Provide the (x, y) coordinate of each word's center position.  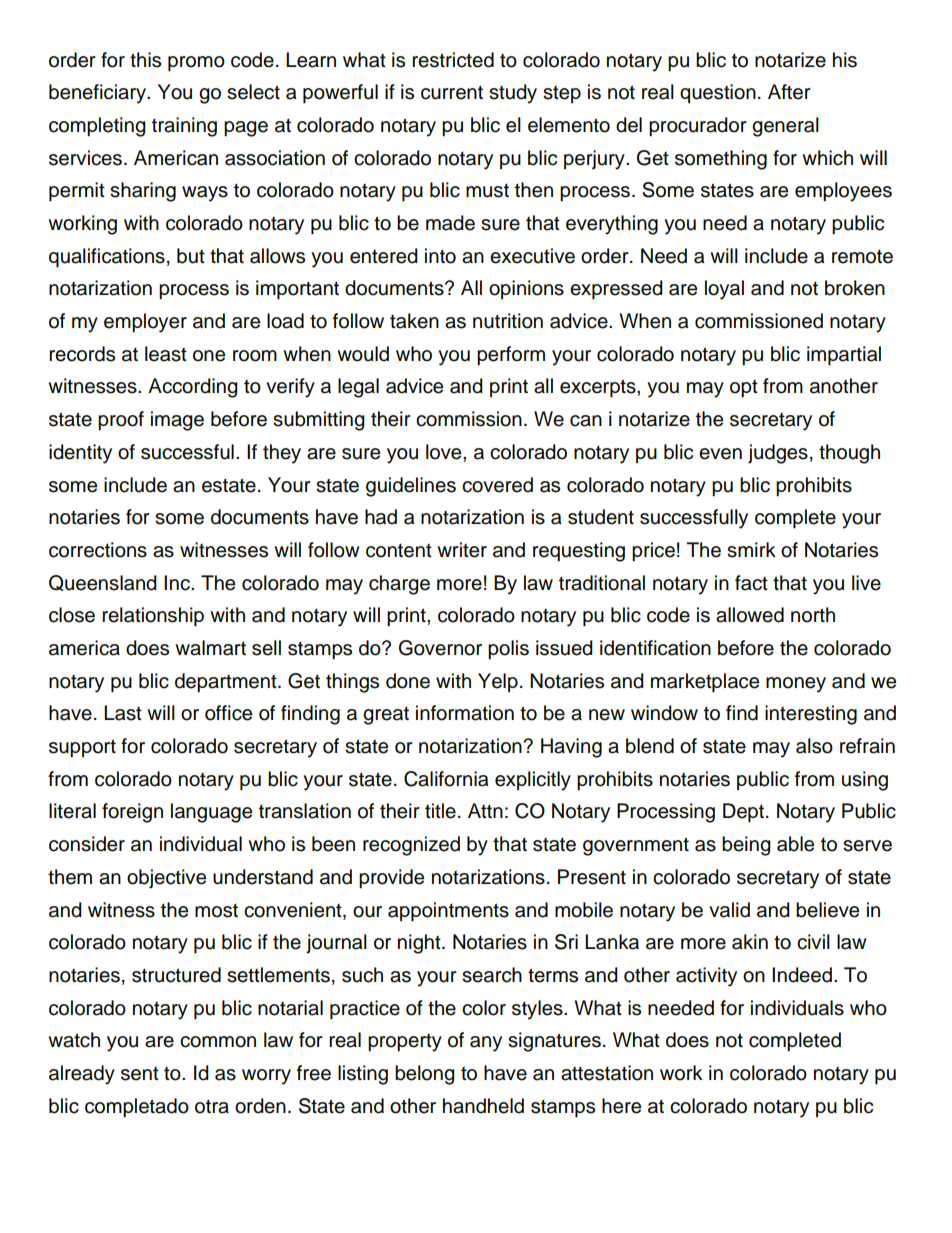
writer (462, 550)
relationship (153, 617)
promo (196, 64)
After (789, 92)
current (452, 93)
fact (751, 583)
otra (212, 1107)
